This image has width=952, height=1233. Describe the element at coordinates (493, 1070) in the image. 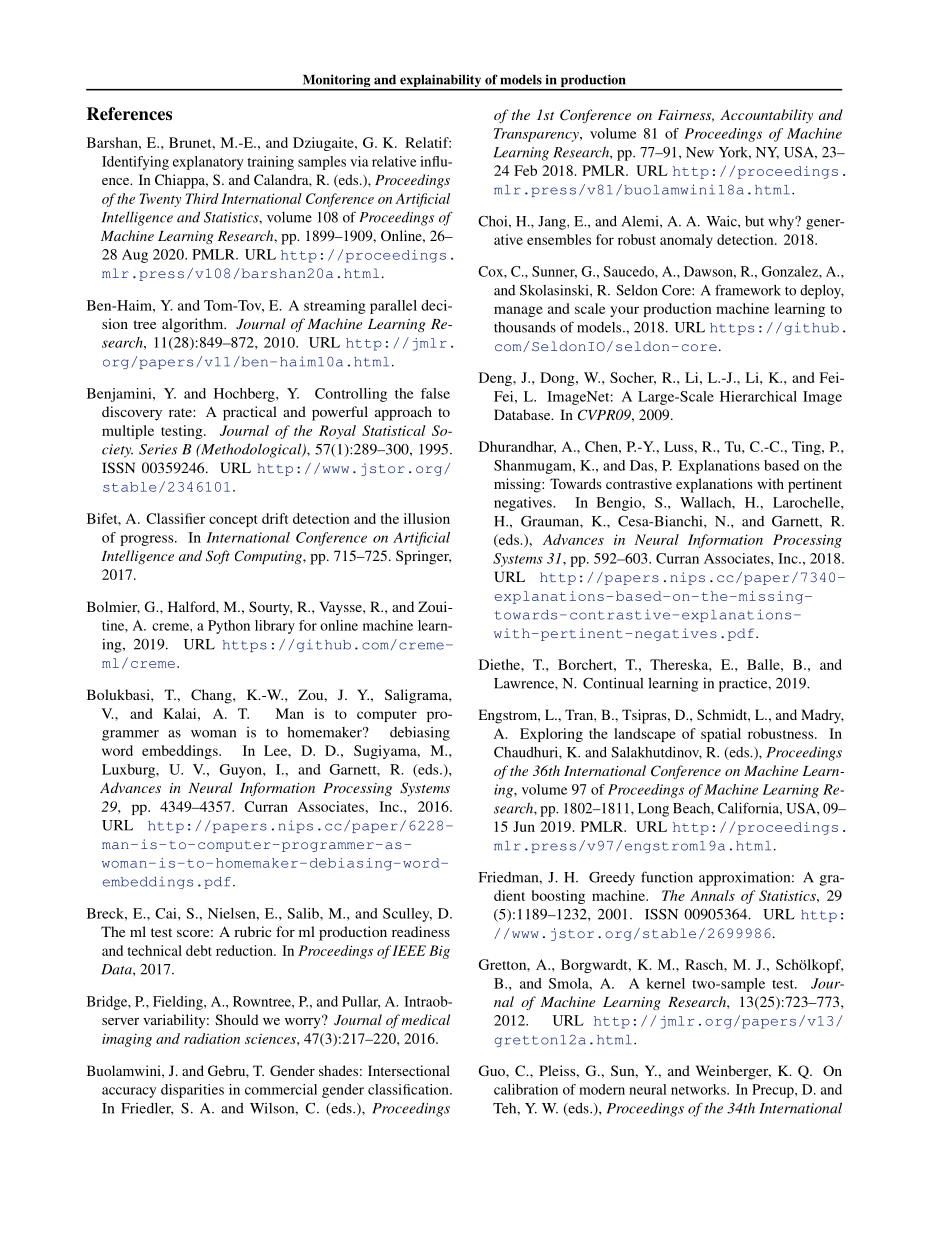

I see `Guo` at that location.
